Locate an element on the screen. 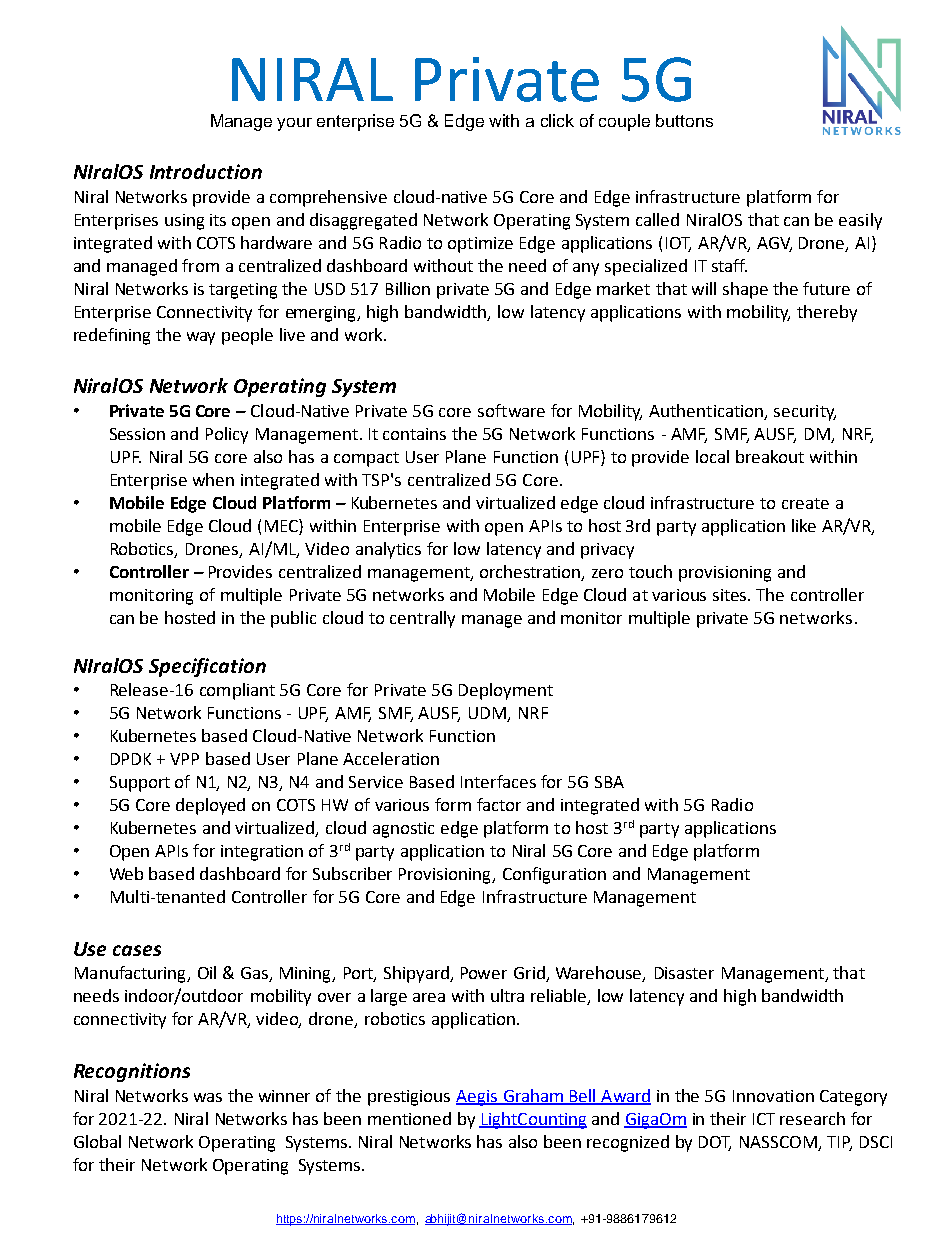 This screenshot has height=1243, width=952. sites is located at coordinates (731, 595).
